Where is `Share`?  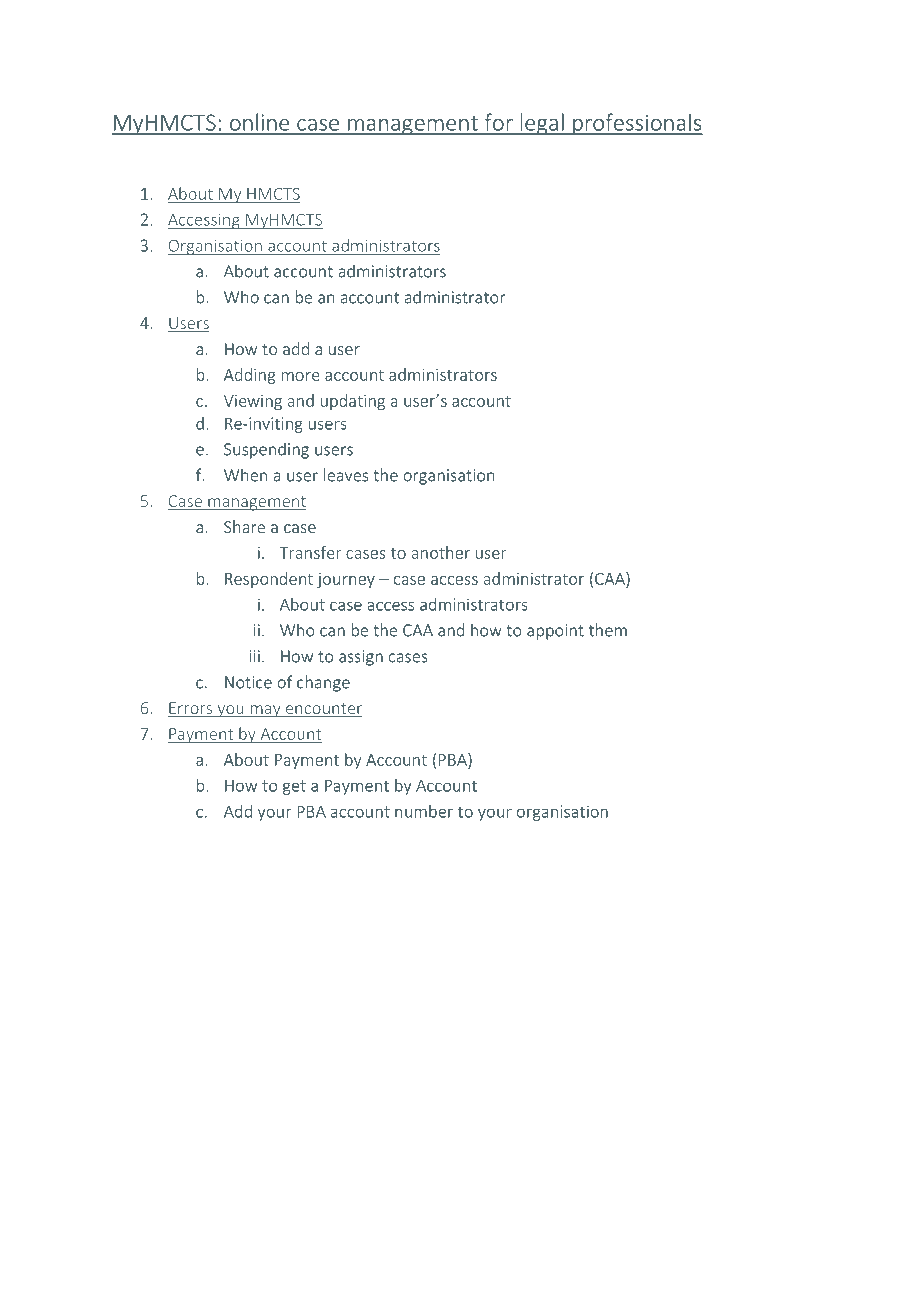 Share is located at coordinates (244, 526).
